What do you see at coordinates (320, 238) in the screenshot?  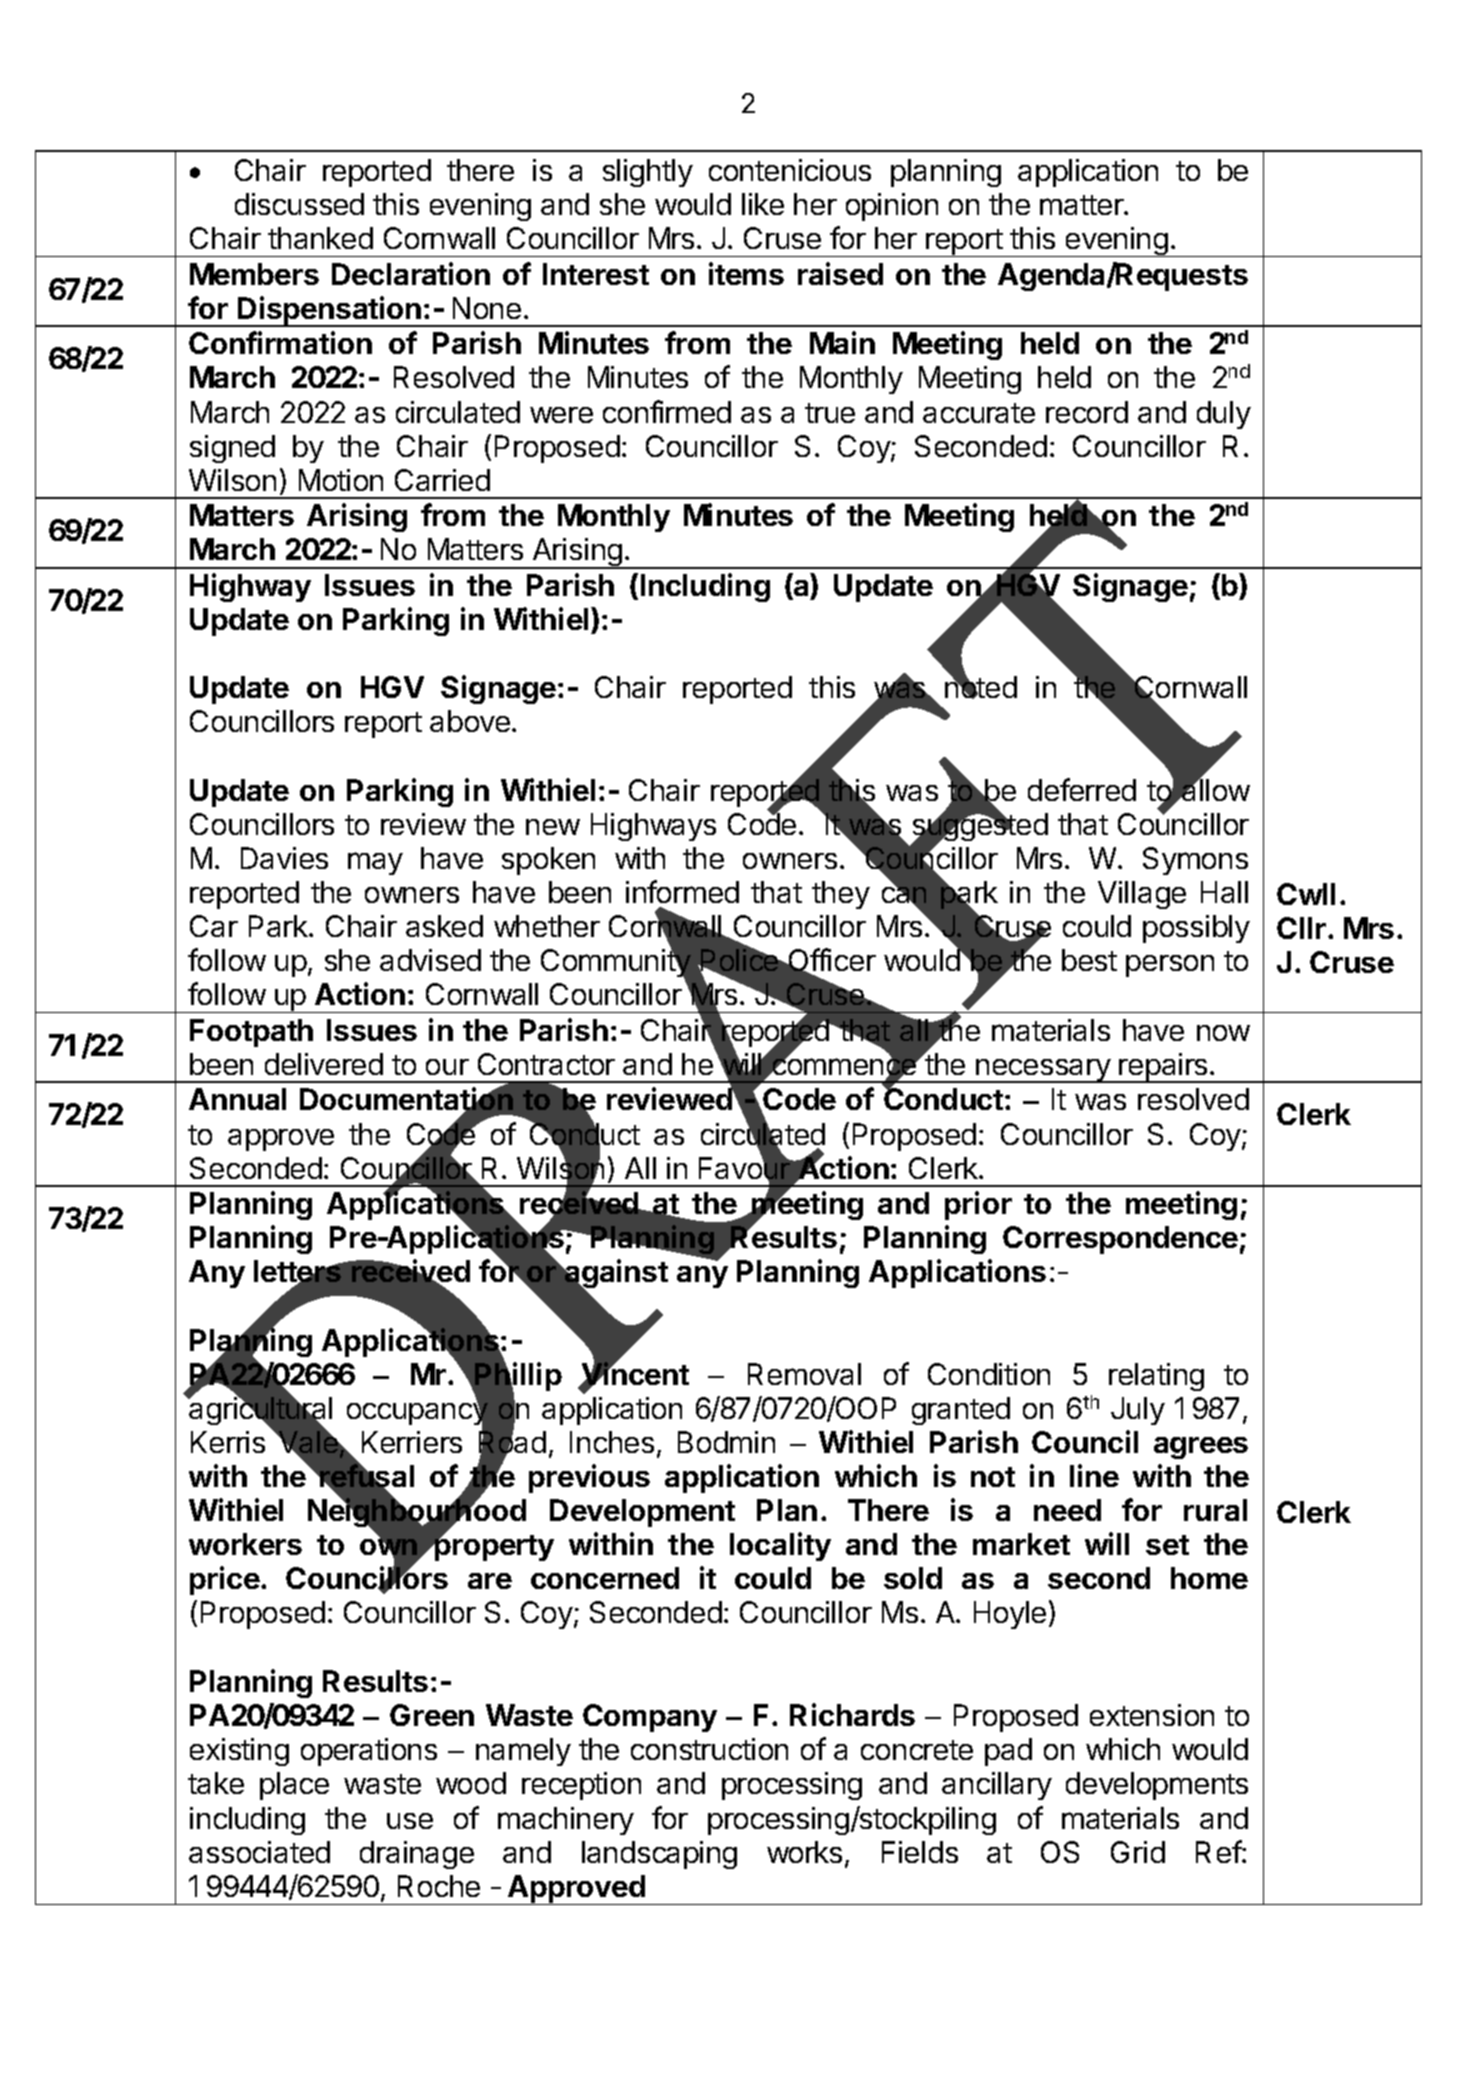 I see `thanked` at bounding box center [320, 238].
